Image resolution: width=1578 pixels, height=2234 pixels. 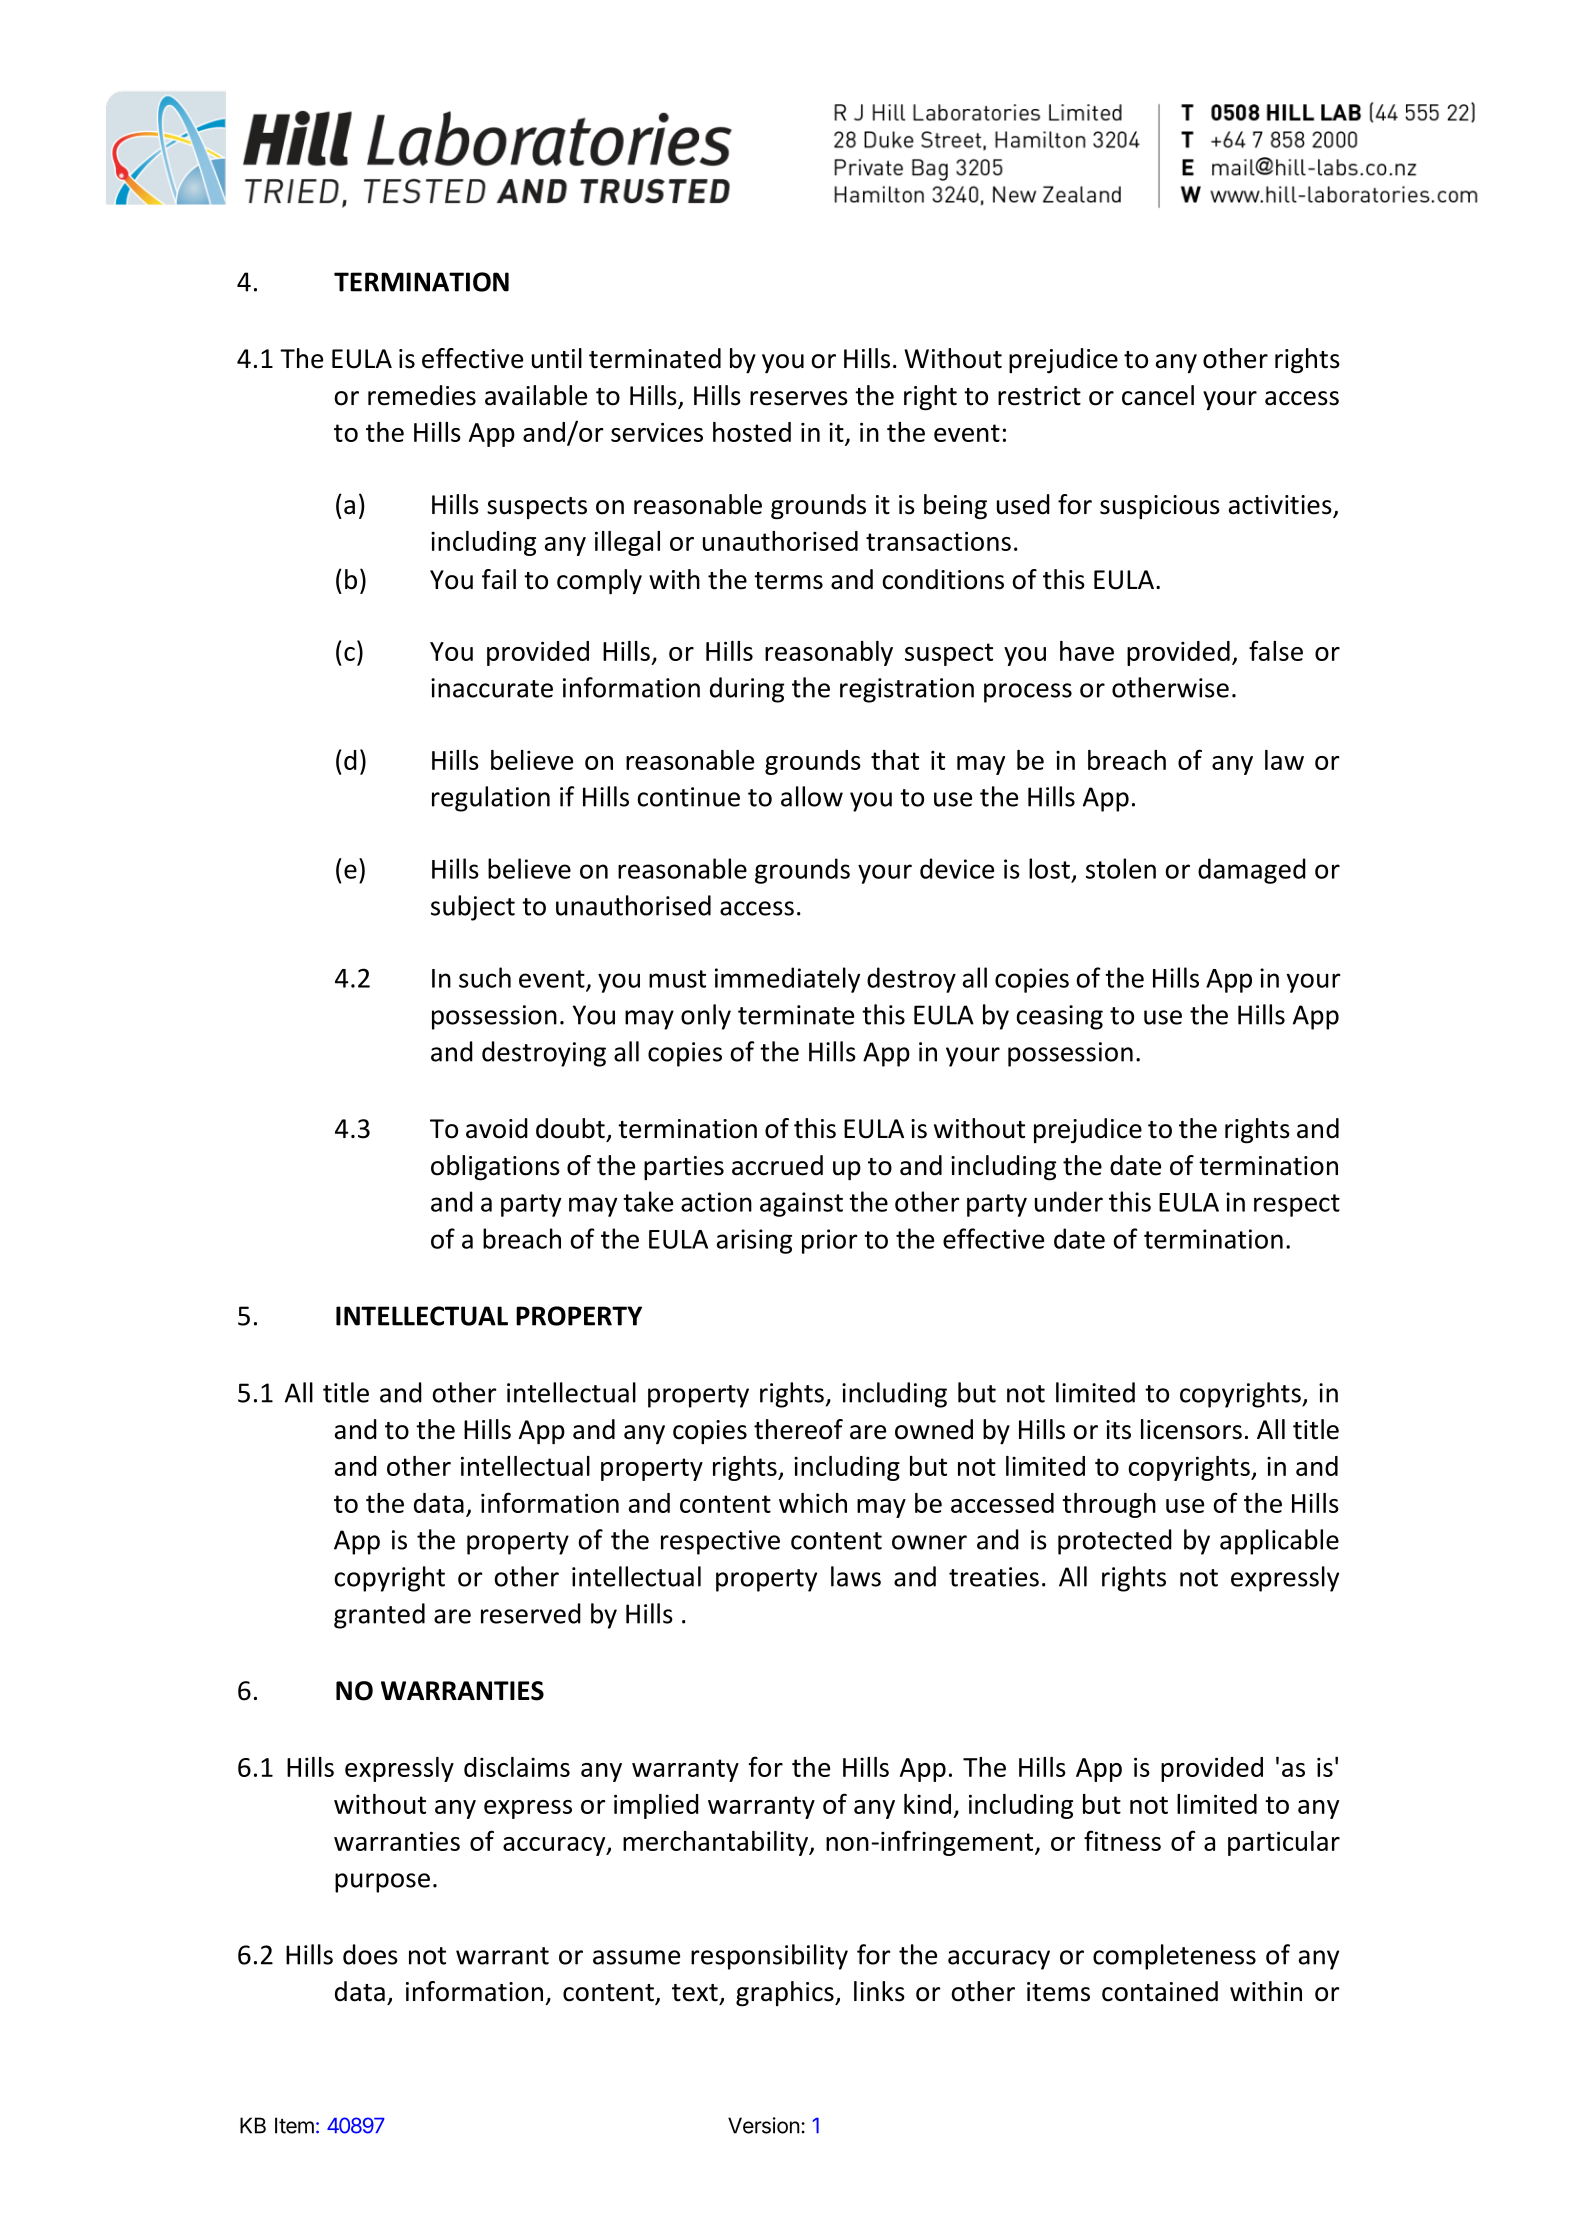 What do you see at coordinates (531, 1613) in the image?
I see `reserved` at bounding box center [531, 1613].
